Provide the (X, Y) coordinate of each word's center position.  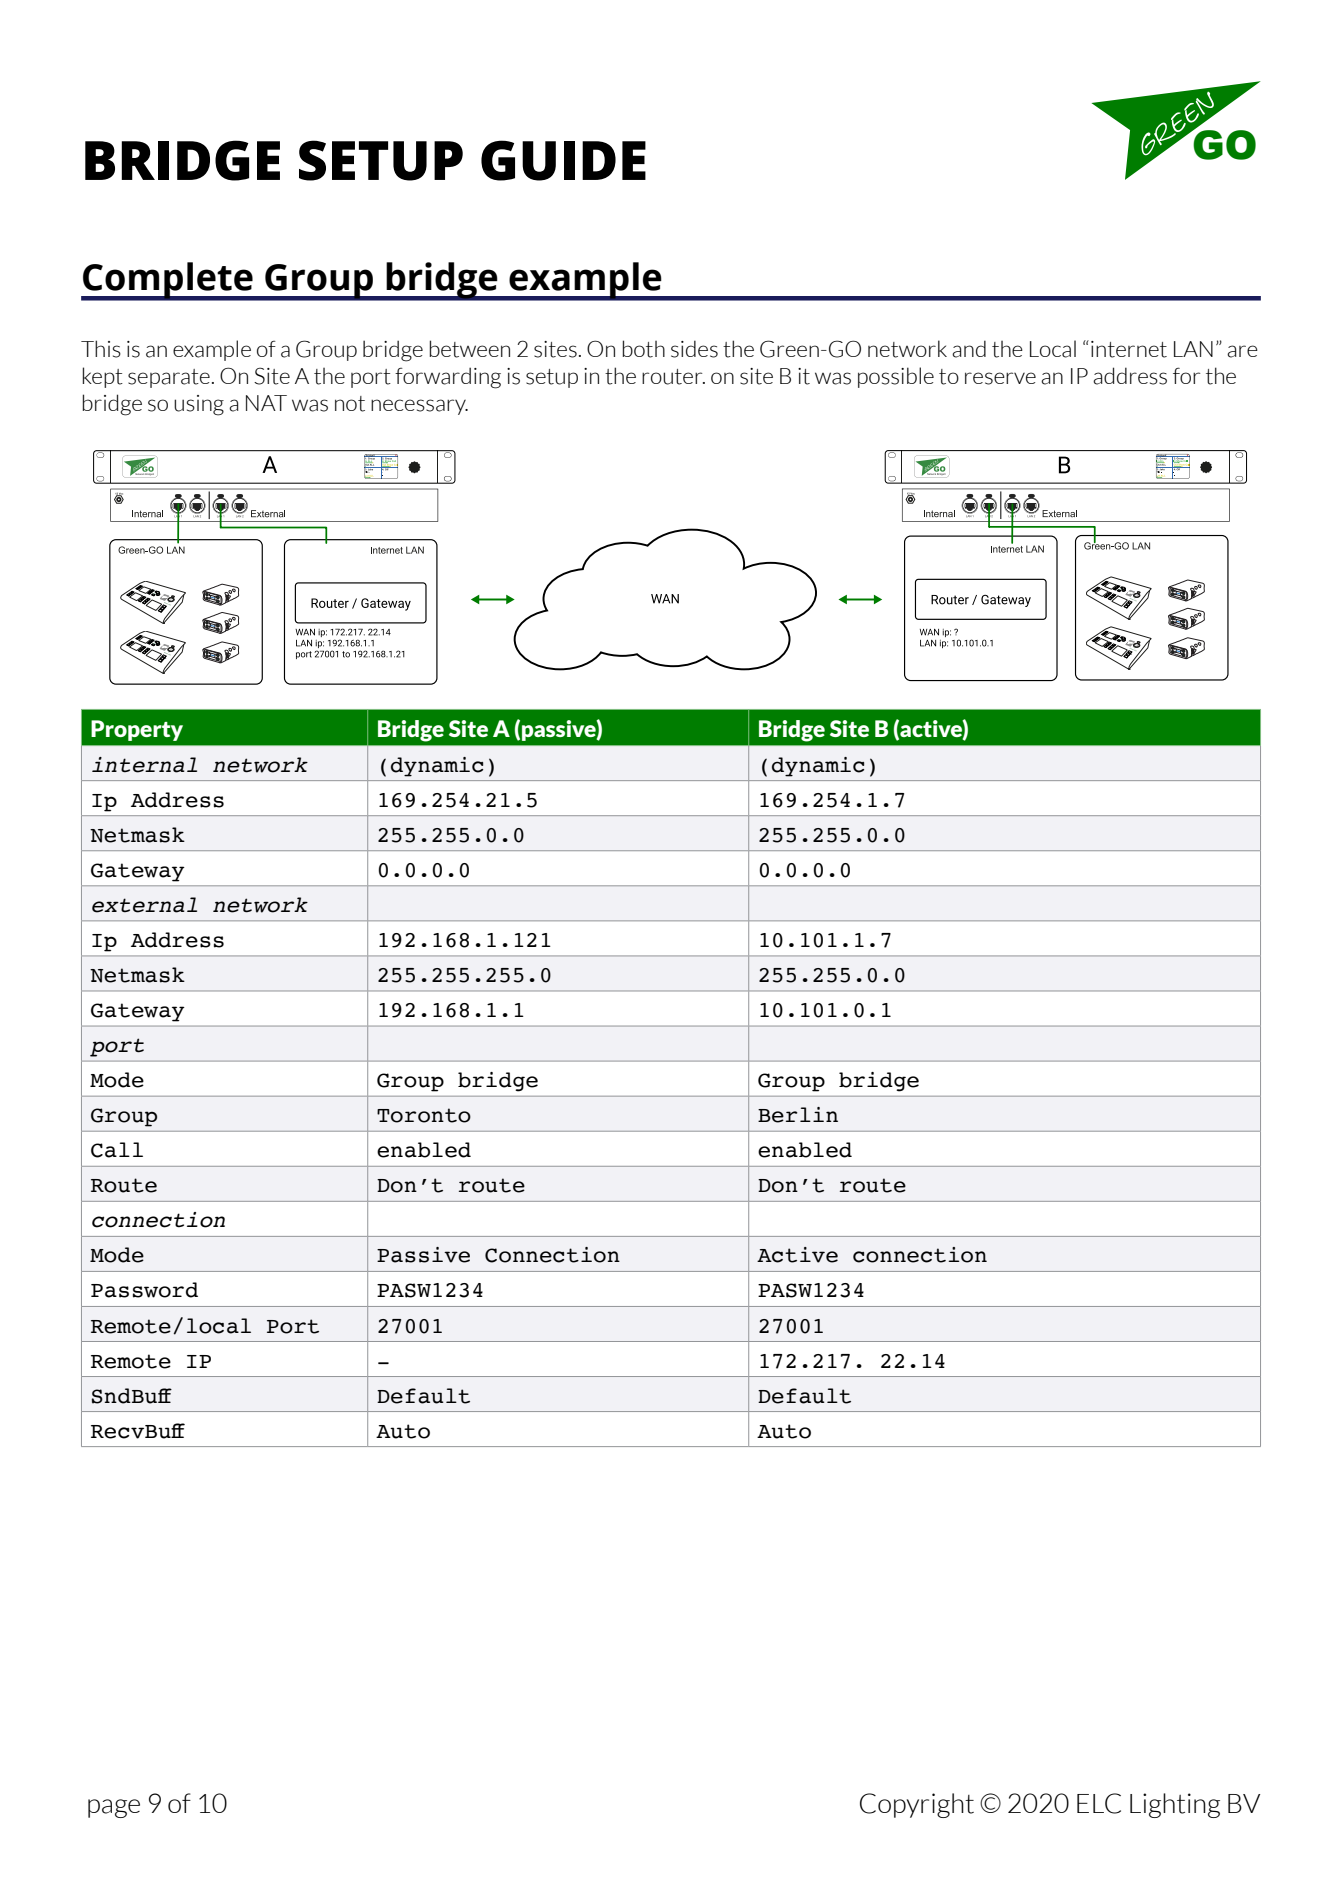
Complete (168, 281)
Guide (563, 160)
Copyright (917, 1805)
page (114, 1808)
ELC (1099, 1803)
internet (1129, 349)
